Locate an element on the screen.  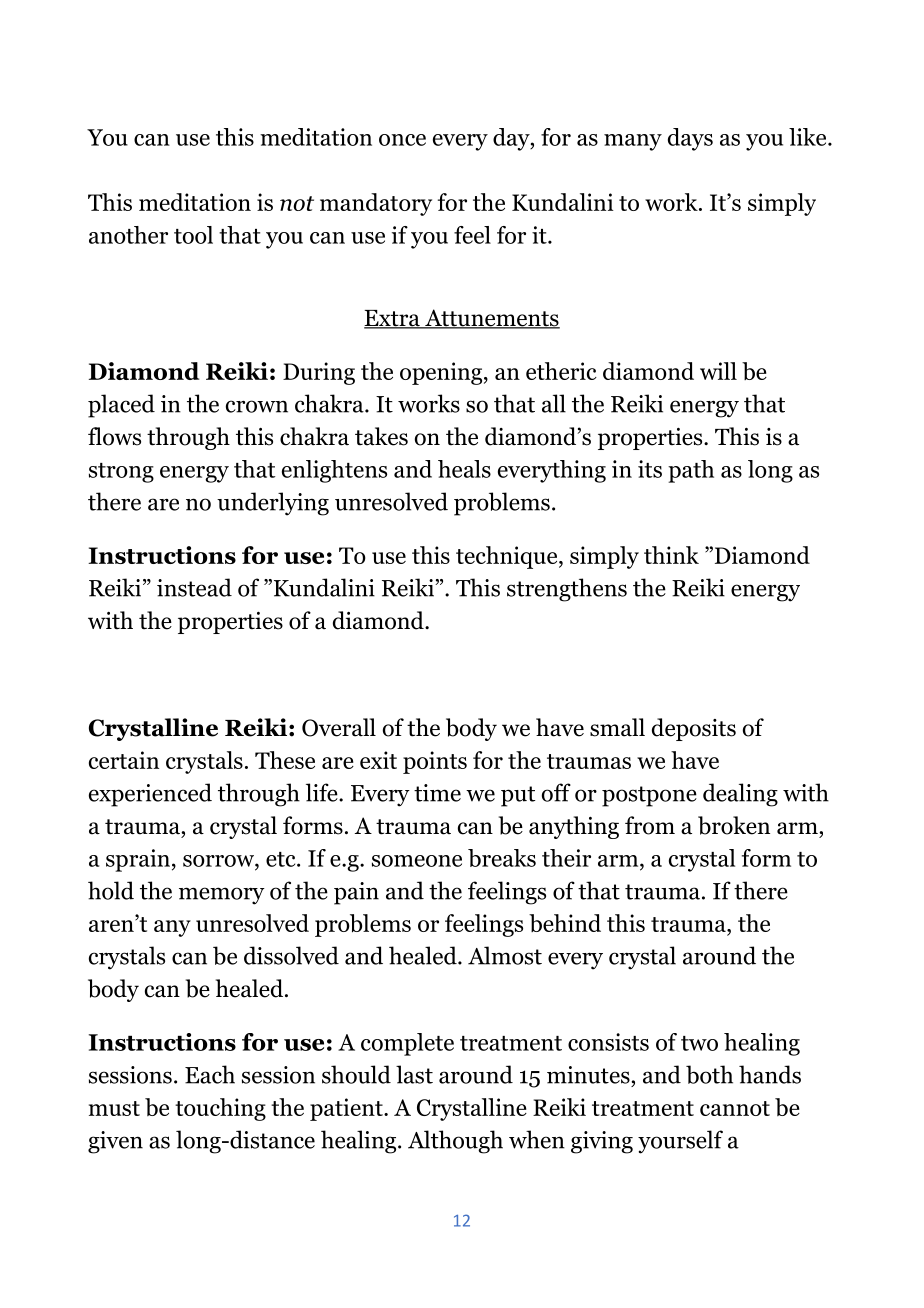
memory is located at coordinates (222, 896).
